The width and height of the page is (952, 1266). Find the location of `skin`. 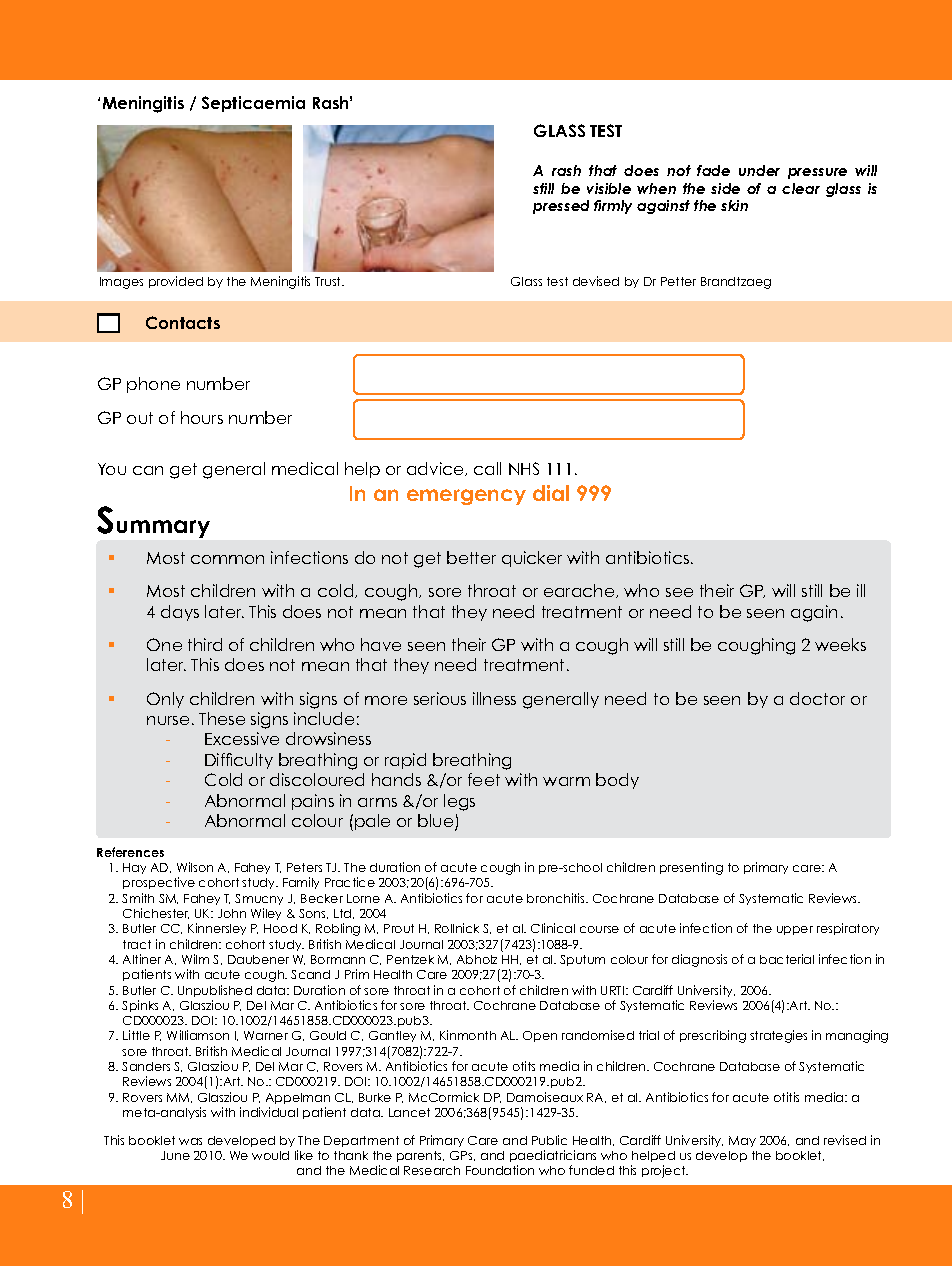

skin is located at coordinates (734, 205).
